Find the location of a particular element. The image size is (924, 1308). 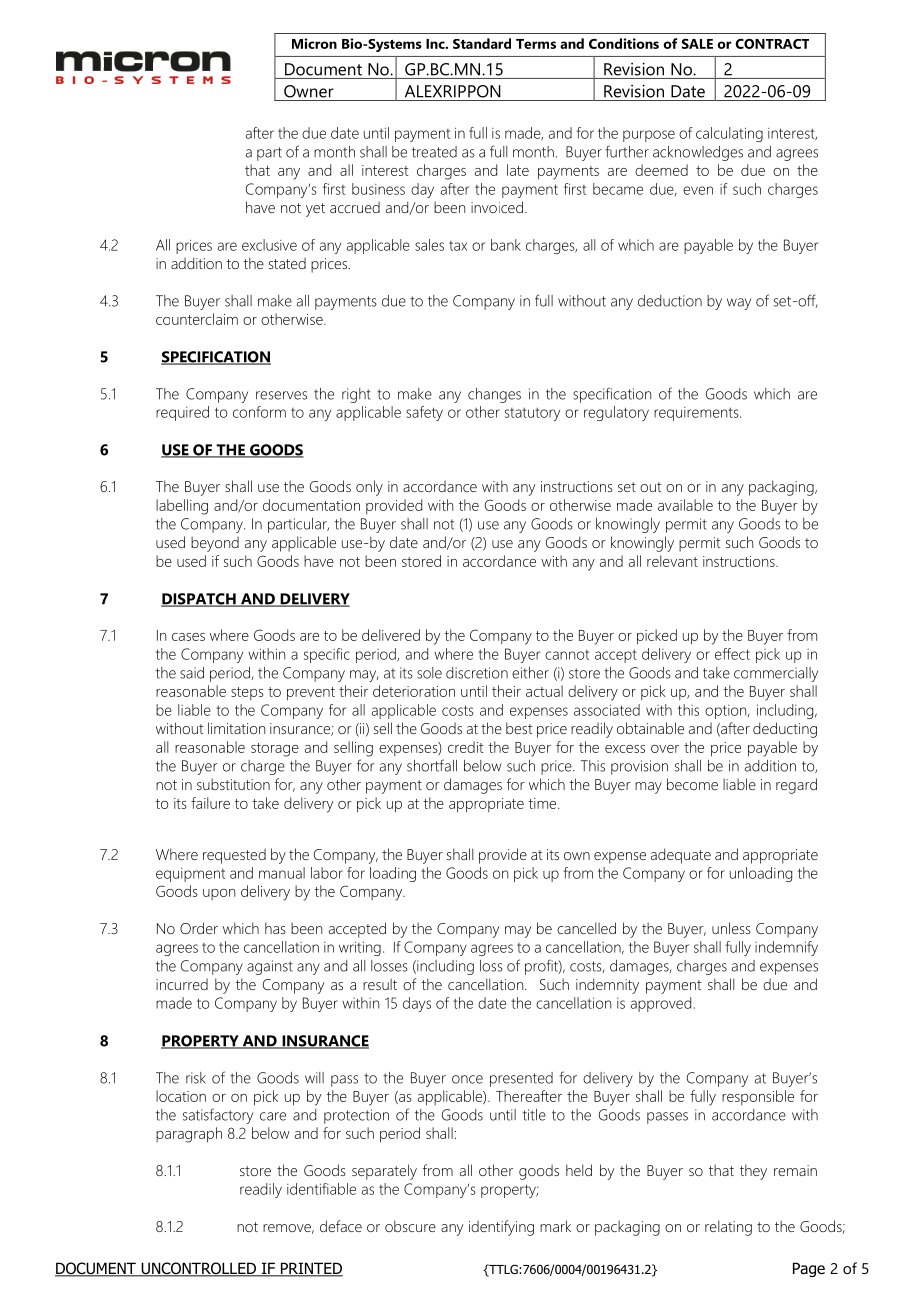

CONTRACT is located at coordinates (772, 44).
